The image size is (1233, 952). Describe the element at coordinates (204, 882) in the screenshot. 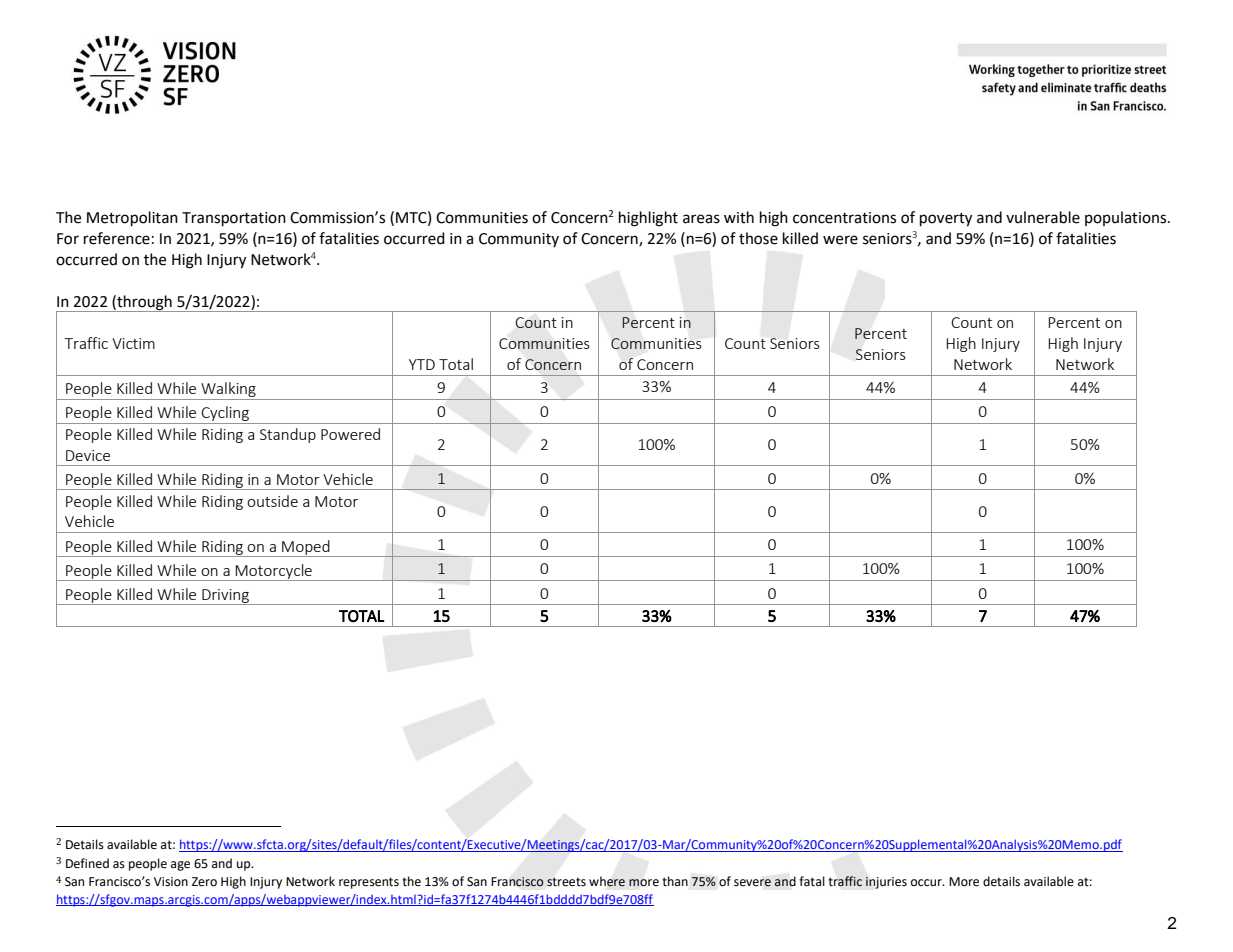

I see `Zero` at that location.
